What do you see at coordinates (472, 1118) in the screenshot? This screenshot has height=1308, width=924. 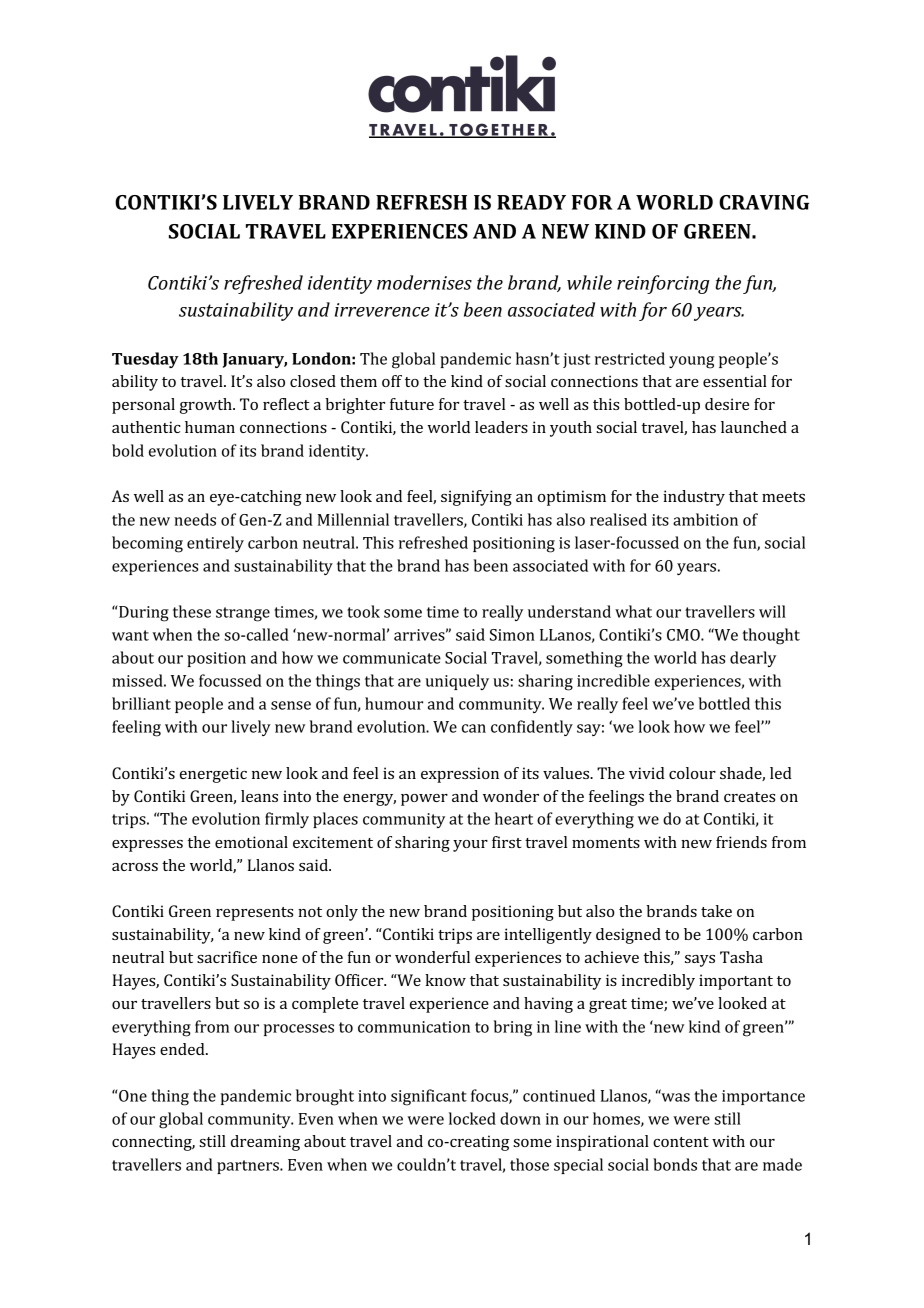 I see `locked` at bounding box center [472, 1118].
